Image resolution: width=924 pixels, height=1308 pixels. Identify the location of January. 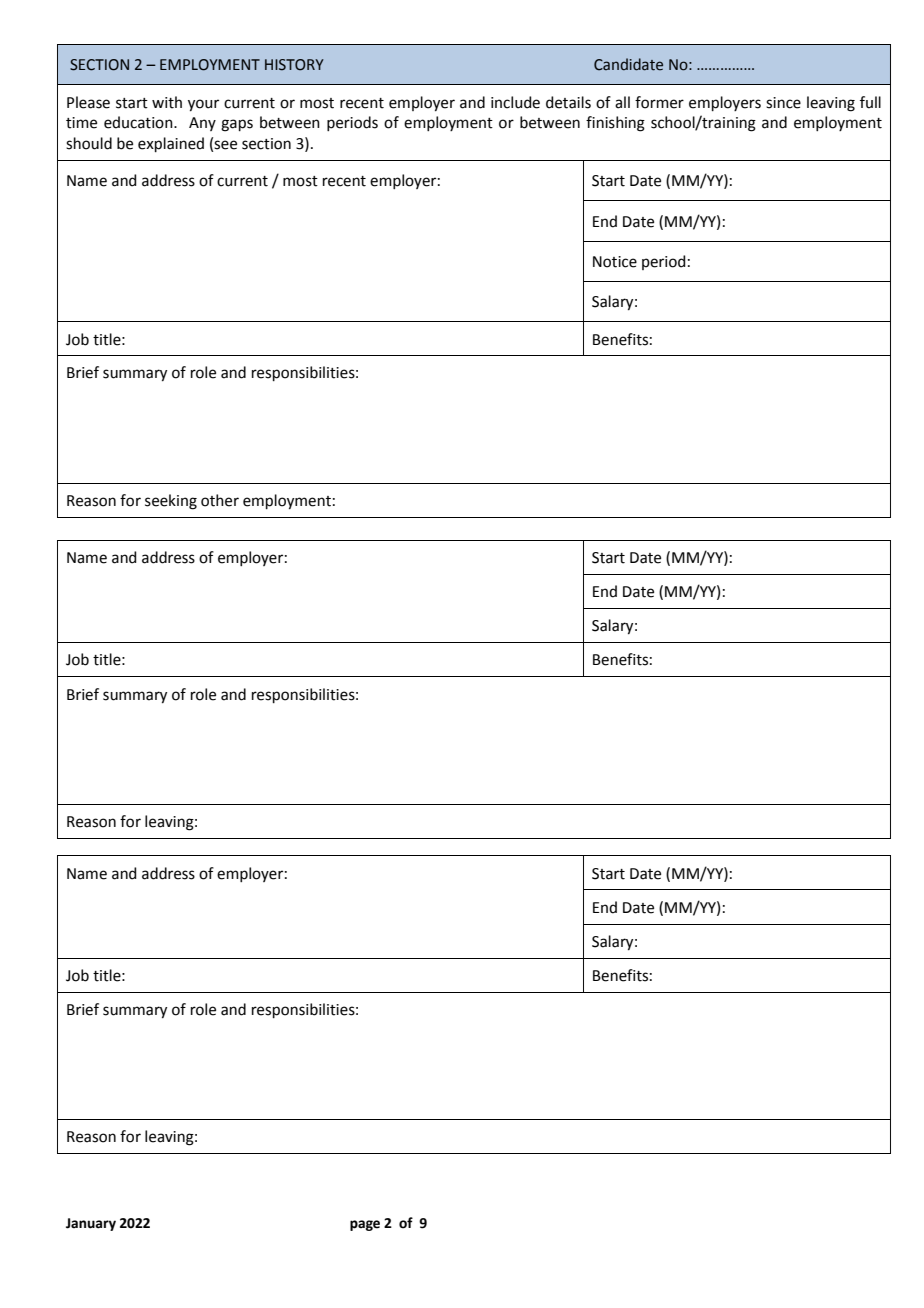
(91, 1224).
